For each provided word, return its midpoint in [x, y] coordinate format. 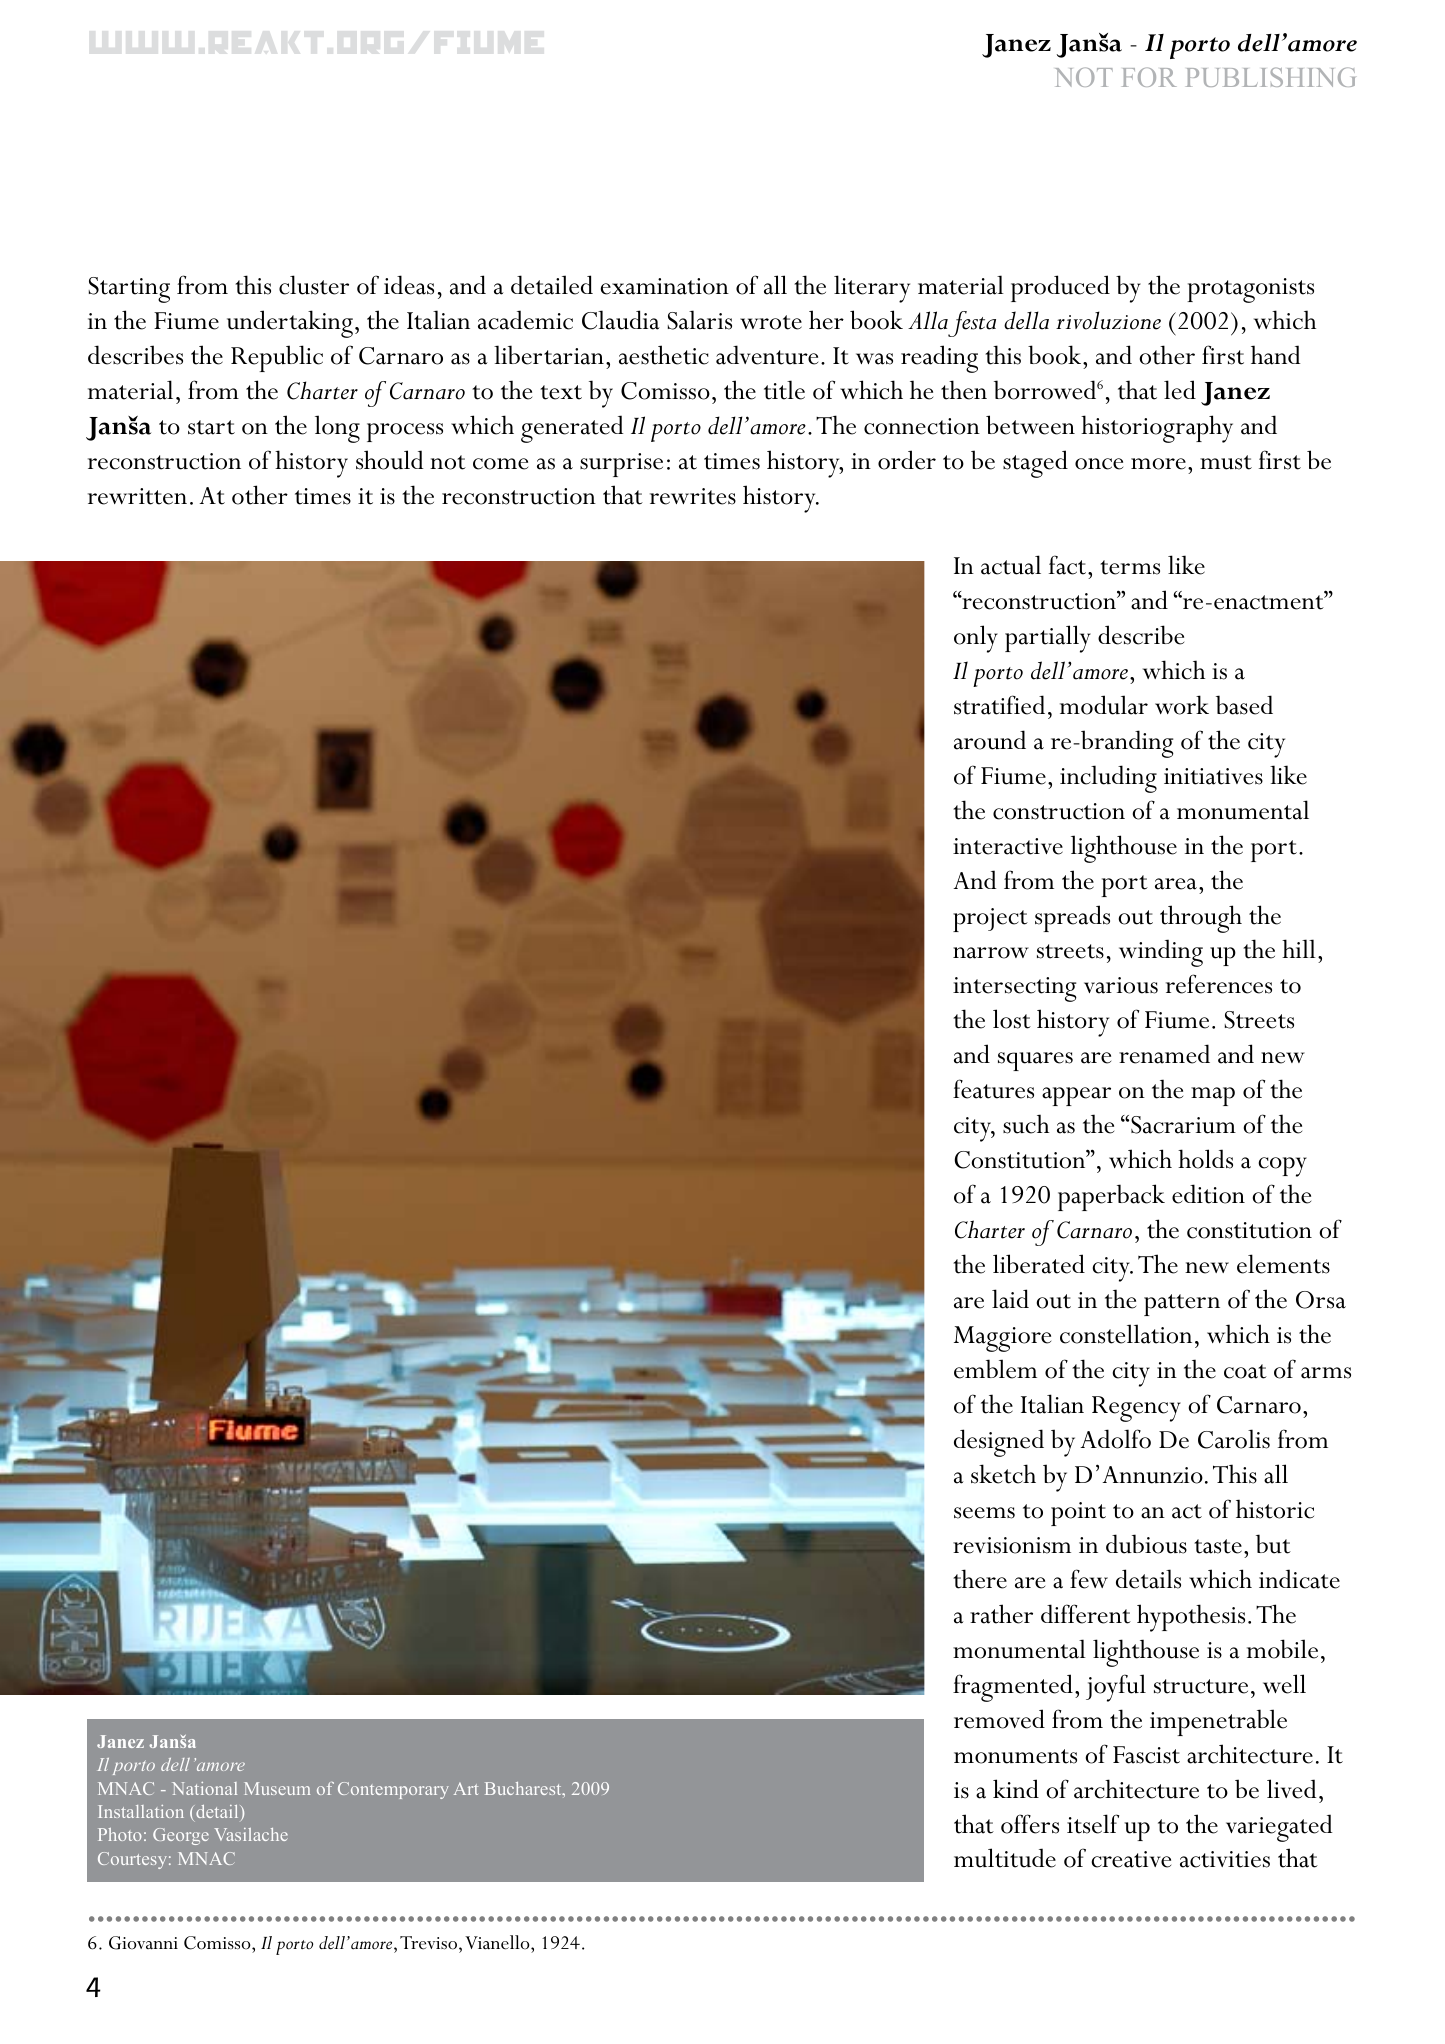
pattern [1182, 1305]
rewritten [137, 496]
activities [1225, 1859]
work [1182, 705]
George [181, 1836]
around [990, 740]
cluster [314, 285]
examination [665, 286]
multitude [1005, 1858]
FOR [1149, 77]
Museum [277, 1788]
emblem [995, 1369]
